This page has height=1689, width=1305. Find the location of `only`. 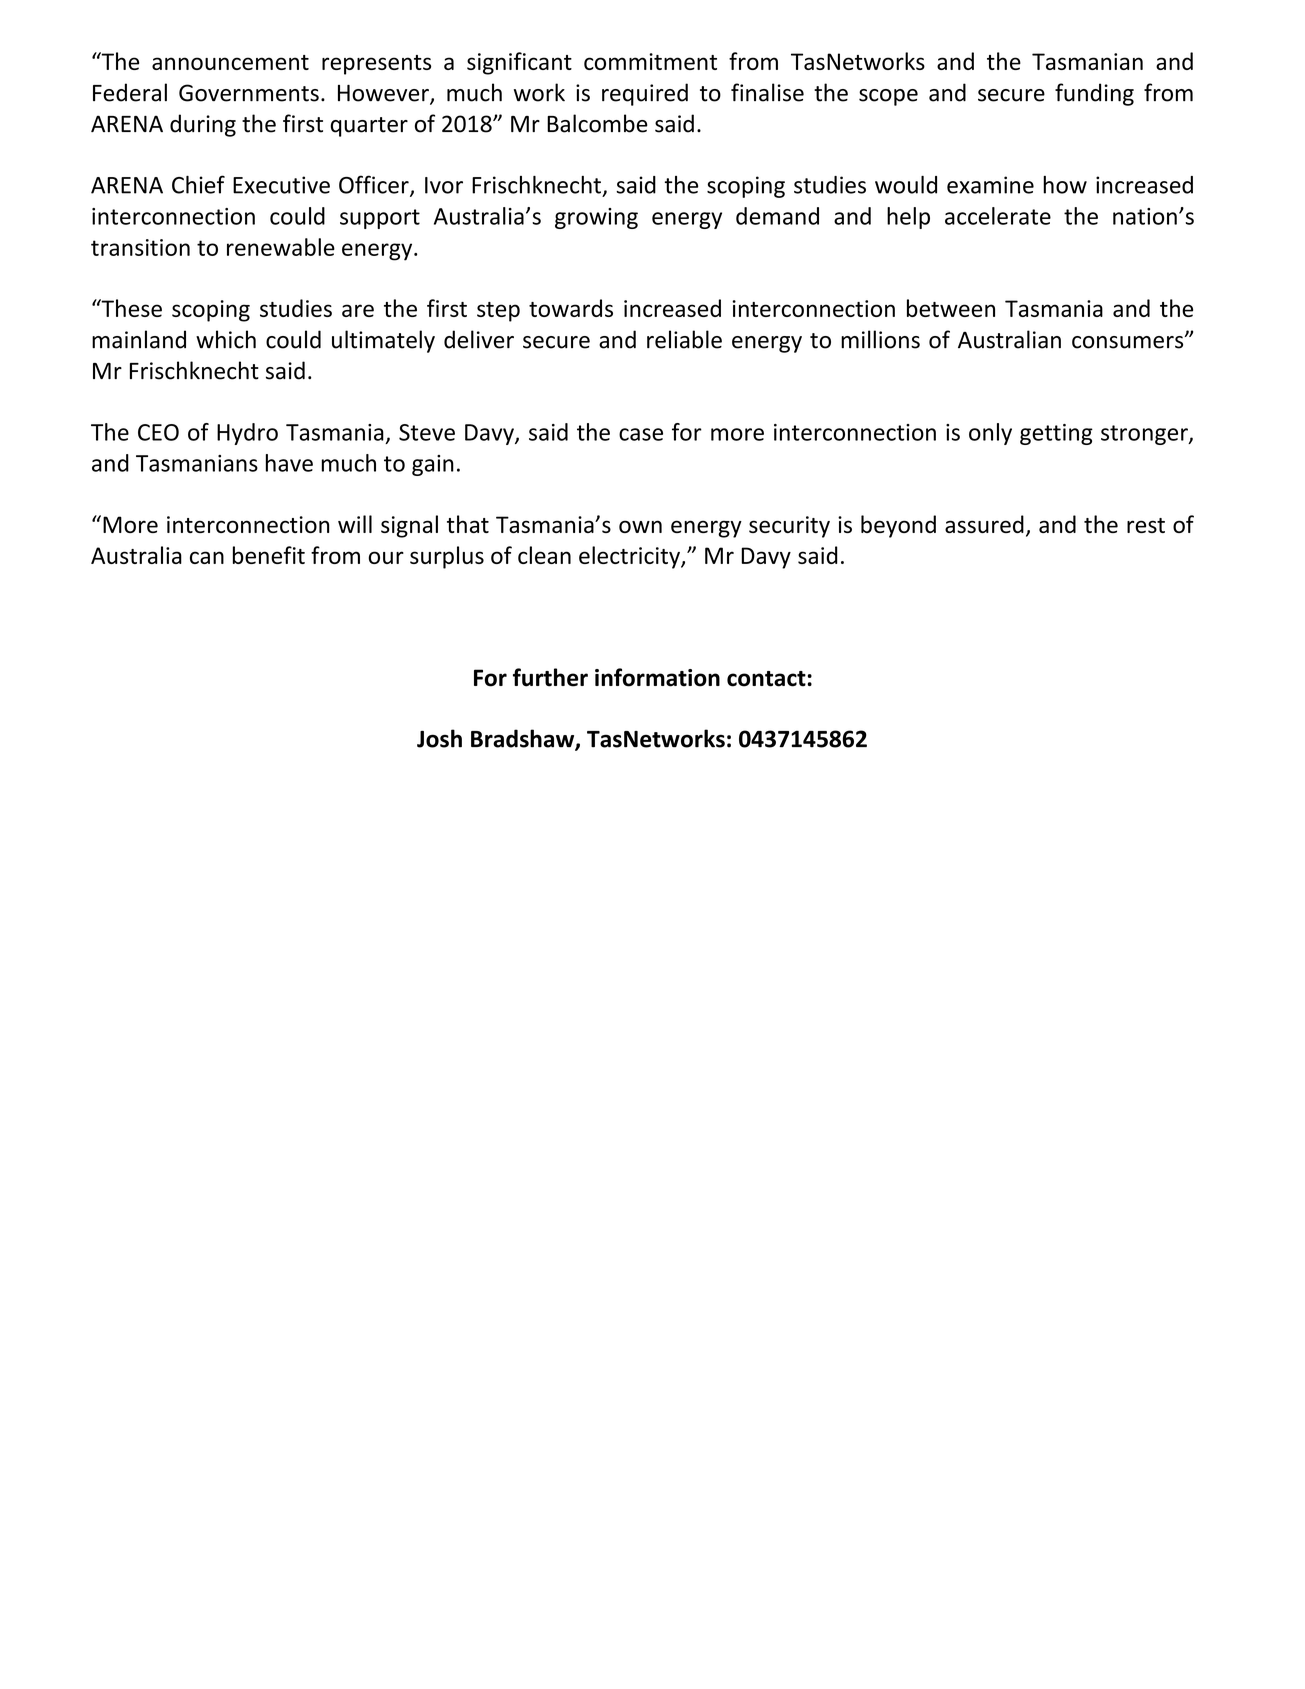

only is located at coordinates (990, 434).
